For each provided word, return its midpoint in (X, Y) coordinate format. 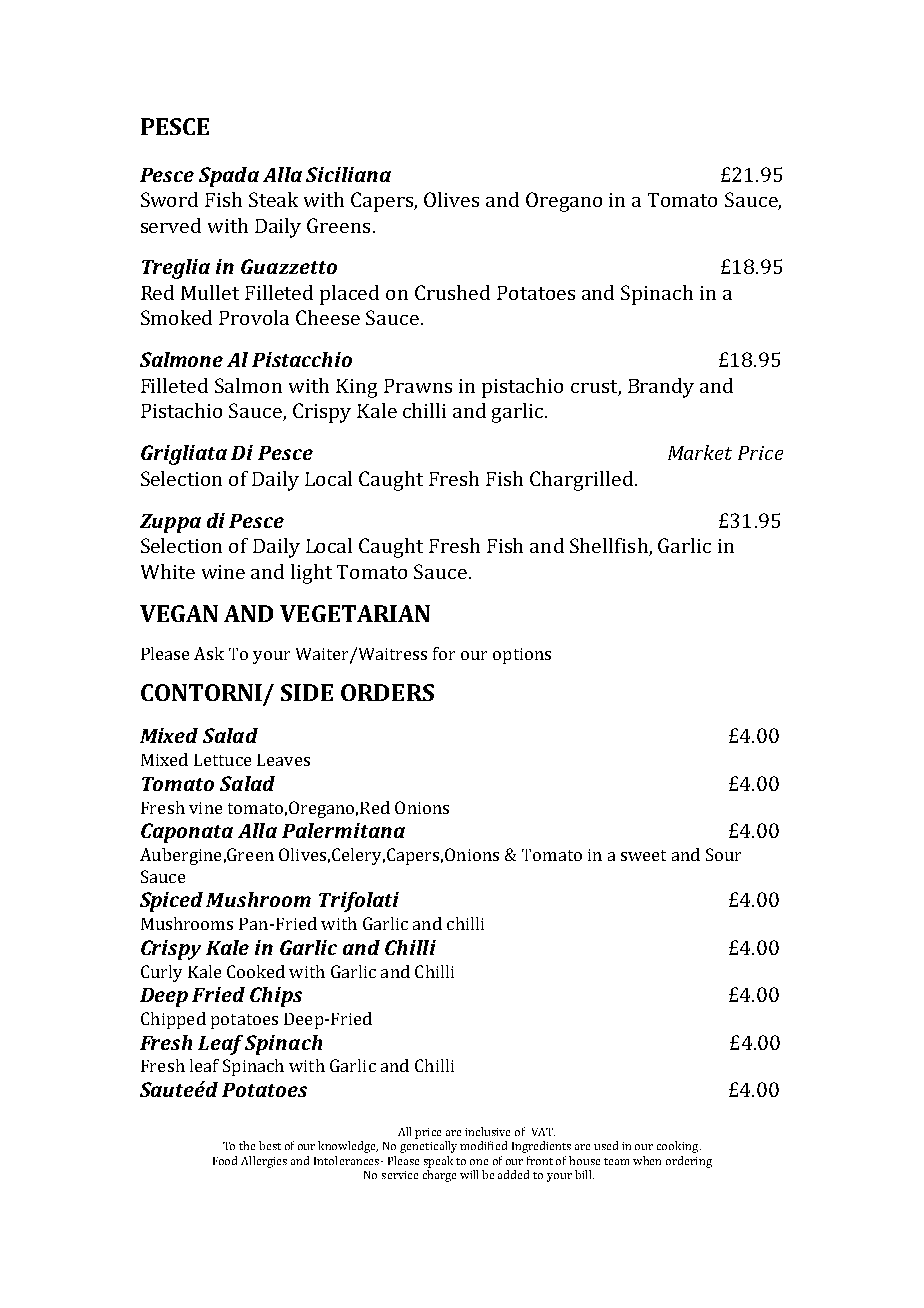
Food (225, 1160)
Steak (273, 199)
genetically (428, 1147)
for (444, 653)
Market (700, 452)
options (522, 656)
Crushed (452, 292)
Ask (209, 653)
